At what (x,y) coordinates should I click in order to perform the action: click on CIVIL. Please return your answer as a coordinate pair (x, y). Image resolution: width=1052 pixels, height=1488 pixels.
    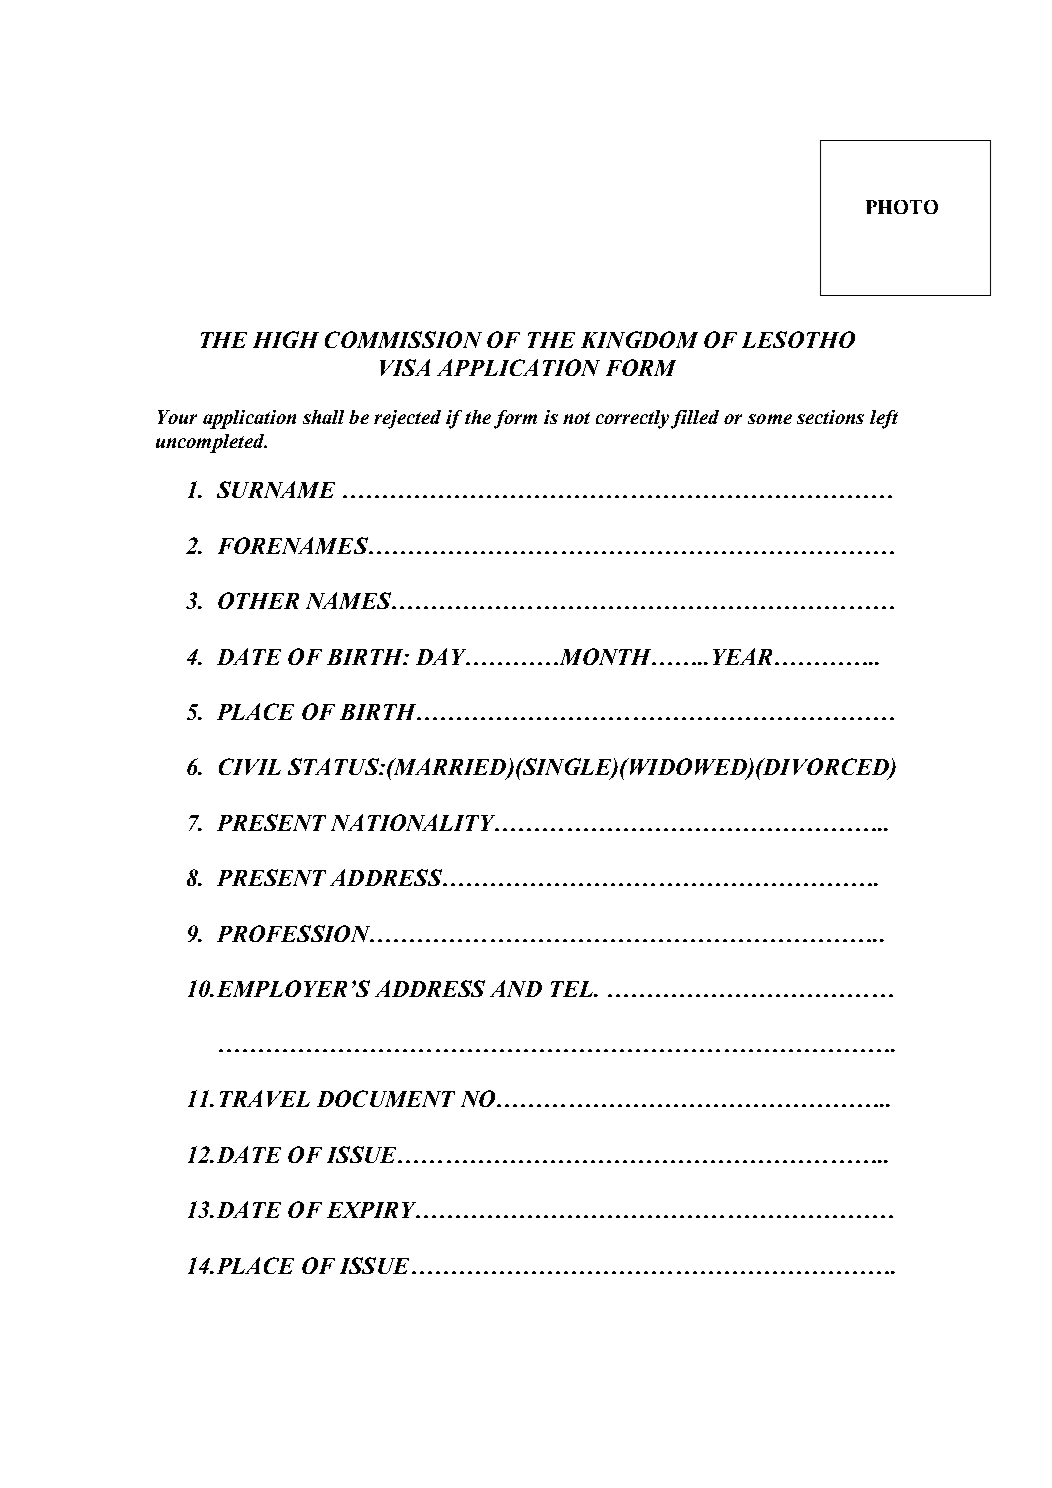
    Looking at the image, I should click on (250, 766).
